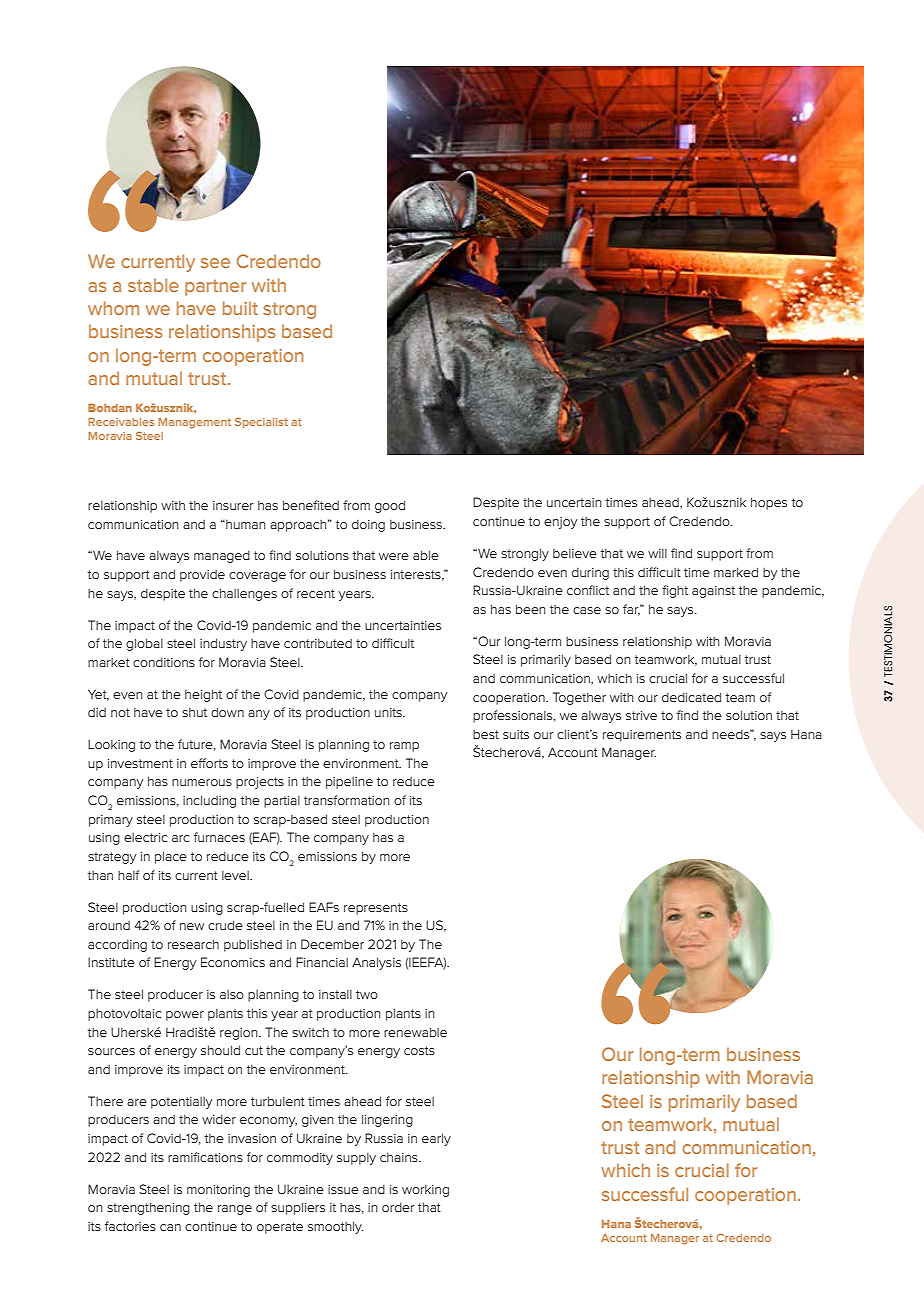 This document has height=1308, width=924. What do you see at coordinates (240, 308) in the document?
I see `built` at bounding box center [240, 308].
